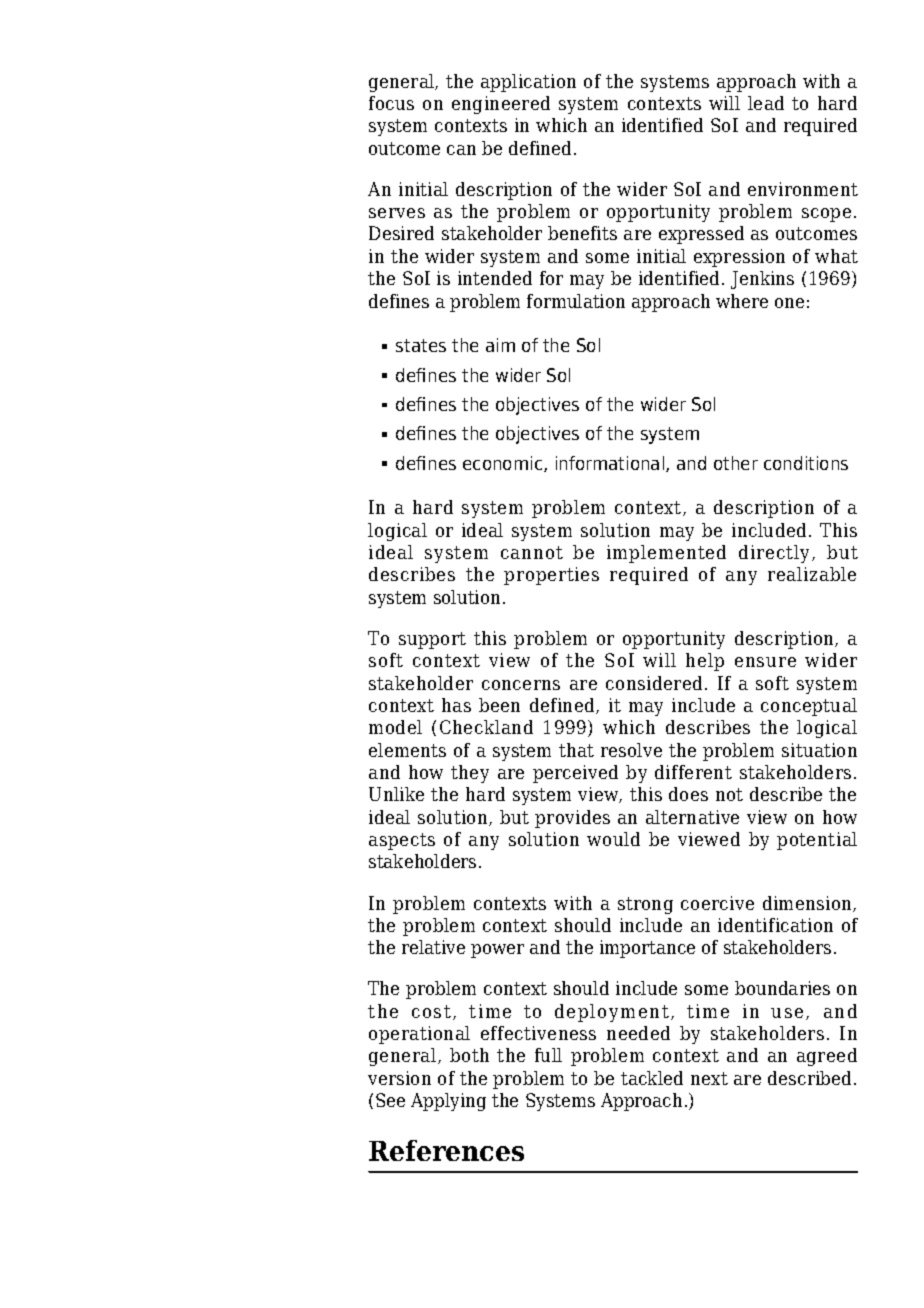 This screenshot has height=1308, width=924. What do you see at coordinates (765, 662) in the screenshot?
I see `ensure` at bounding box center [765, 662].
